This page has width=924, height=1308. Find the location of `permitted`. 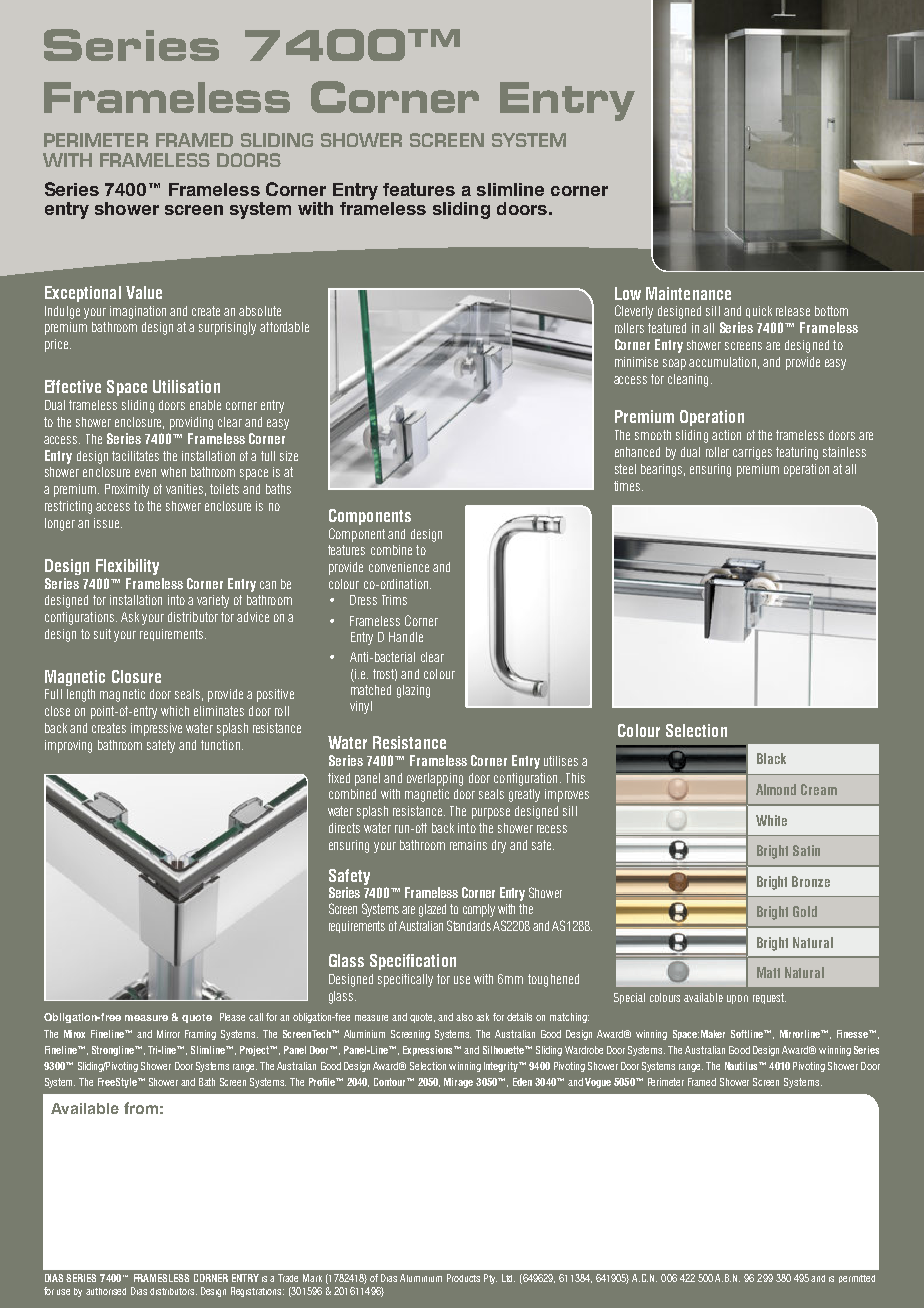

permitted is located at coordinates (857, 1279).
